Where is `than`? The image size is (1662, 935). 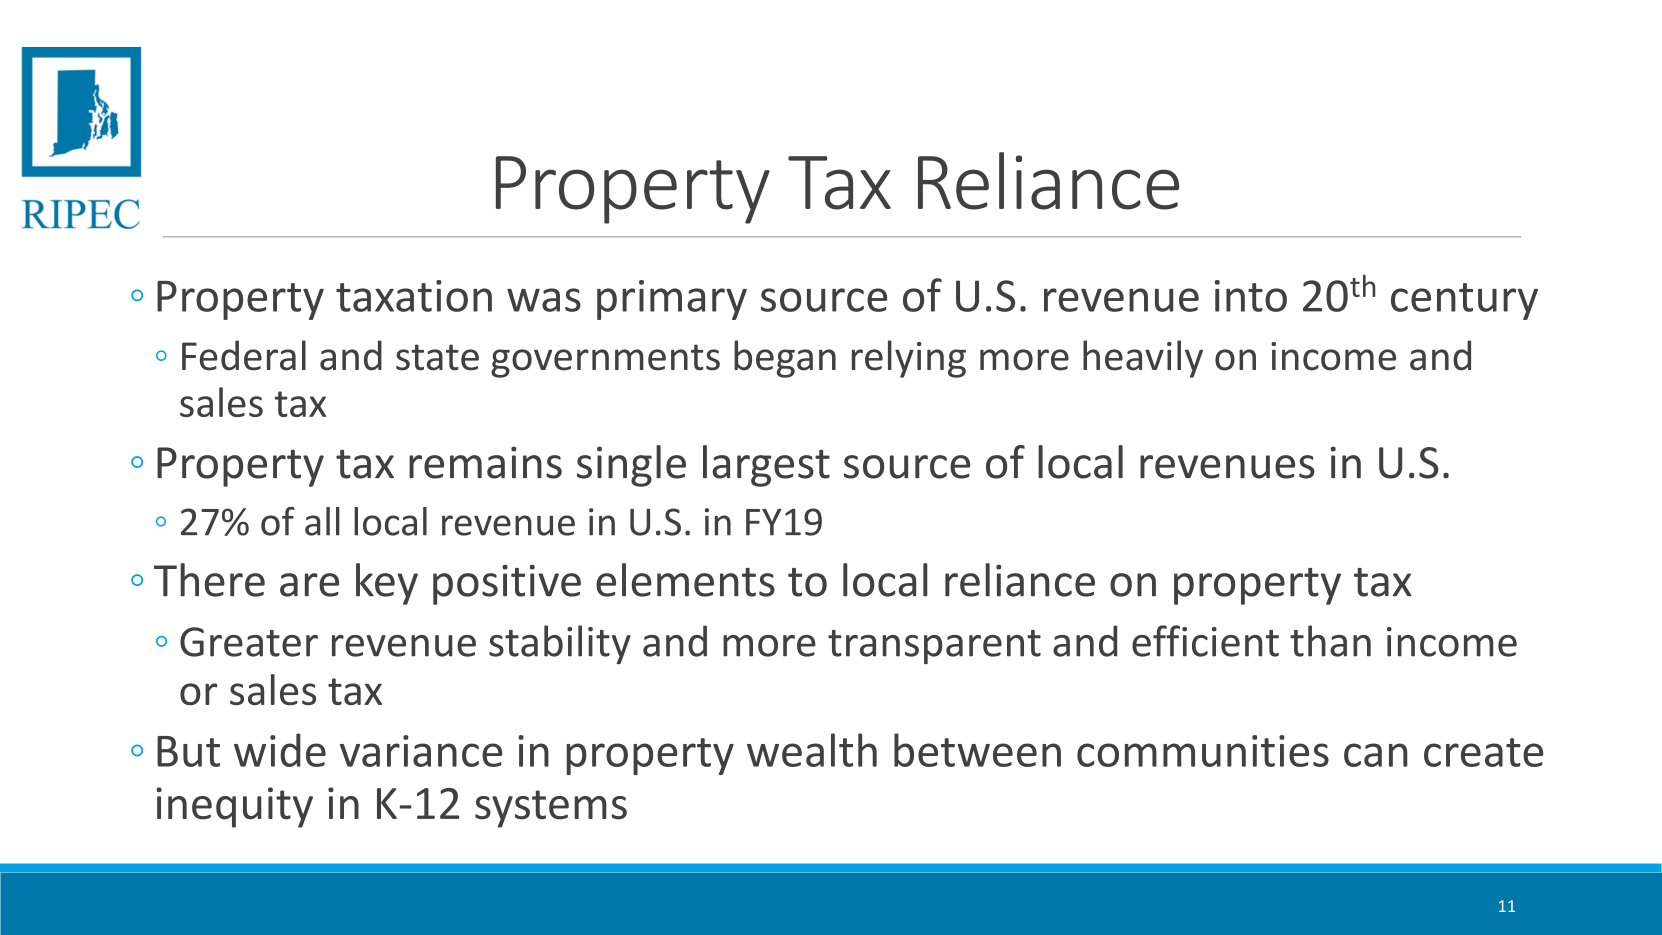
than is located at coordinates (1330, 641).
